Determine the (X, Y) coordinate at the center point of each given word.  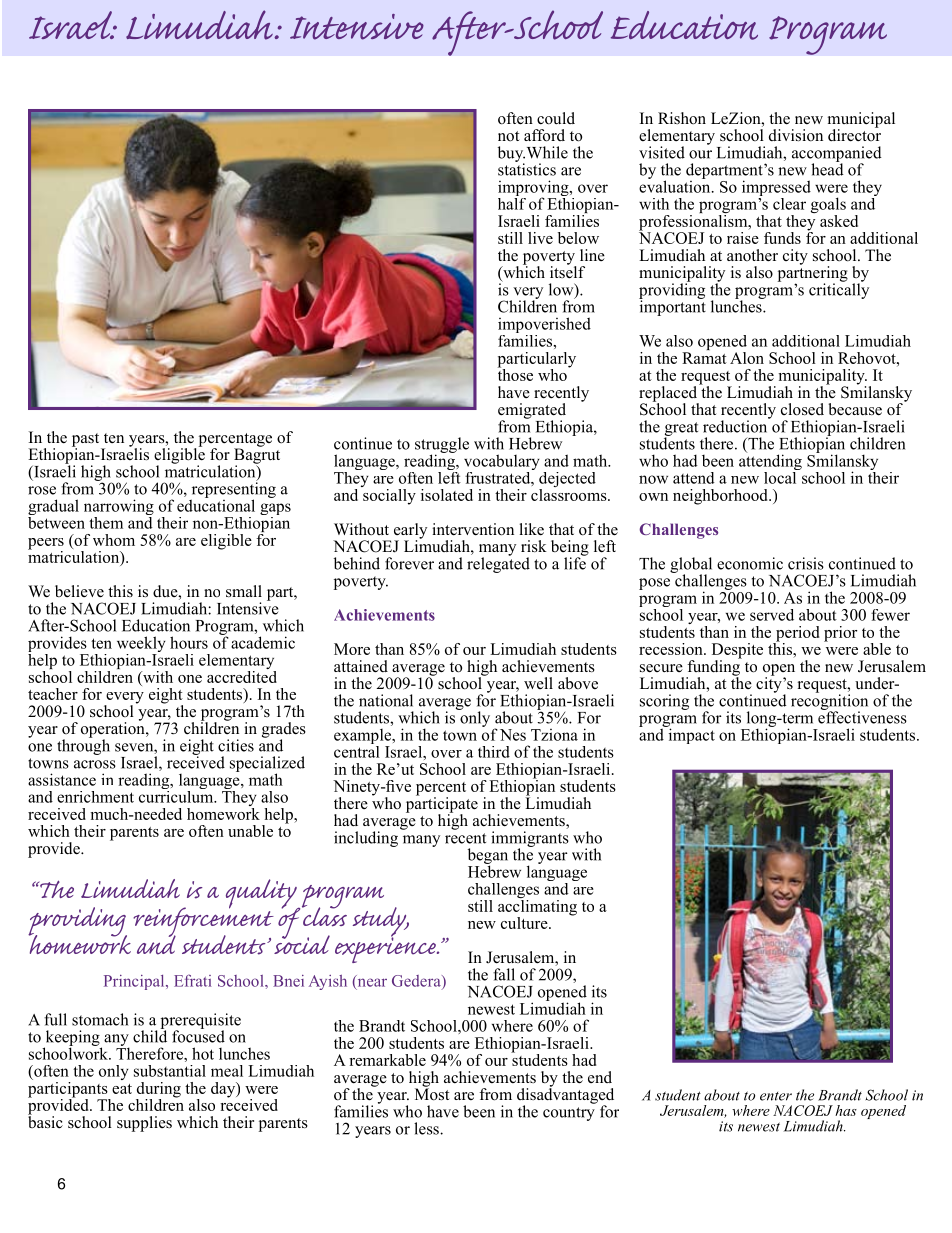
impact (690, 735)
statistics (527, 168)
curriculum (177, 795)
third (494, 752)
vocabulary (502, 463)
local (781, 476)
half (512, 202)
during (158, 1091)
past (87, 441)
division (796, 135)
